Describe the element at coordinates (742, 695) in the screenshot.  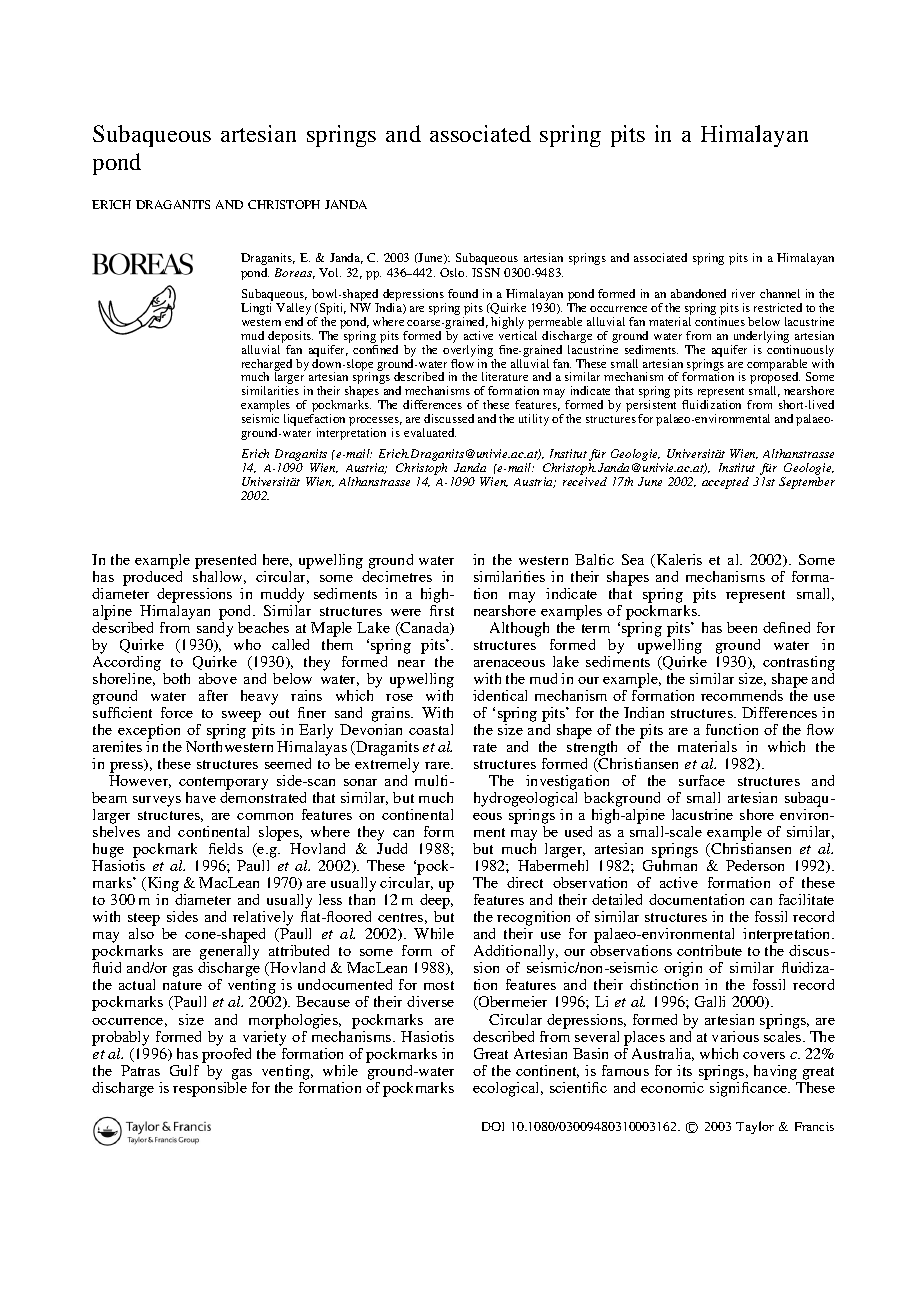
I see `recommends` at that location.
